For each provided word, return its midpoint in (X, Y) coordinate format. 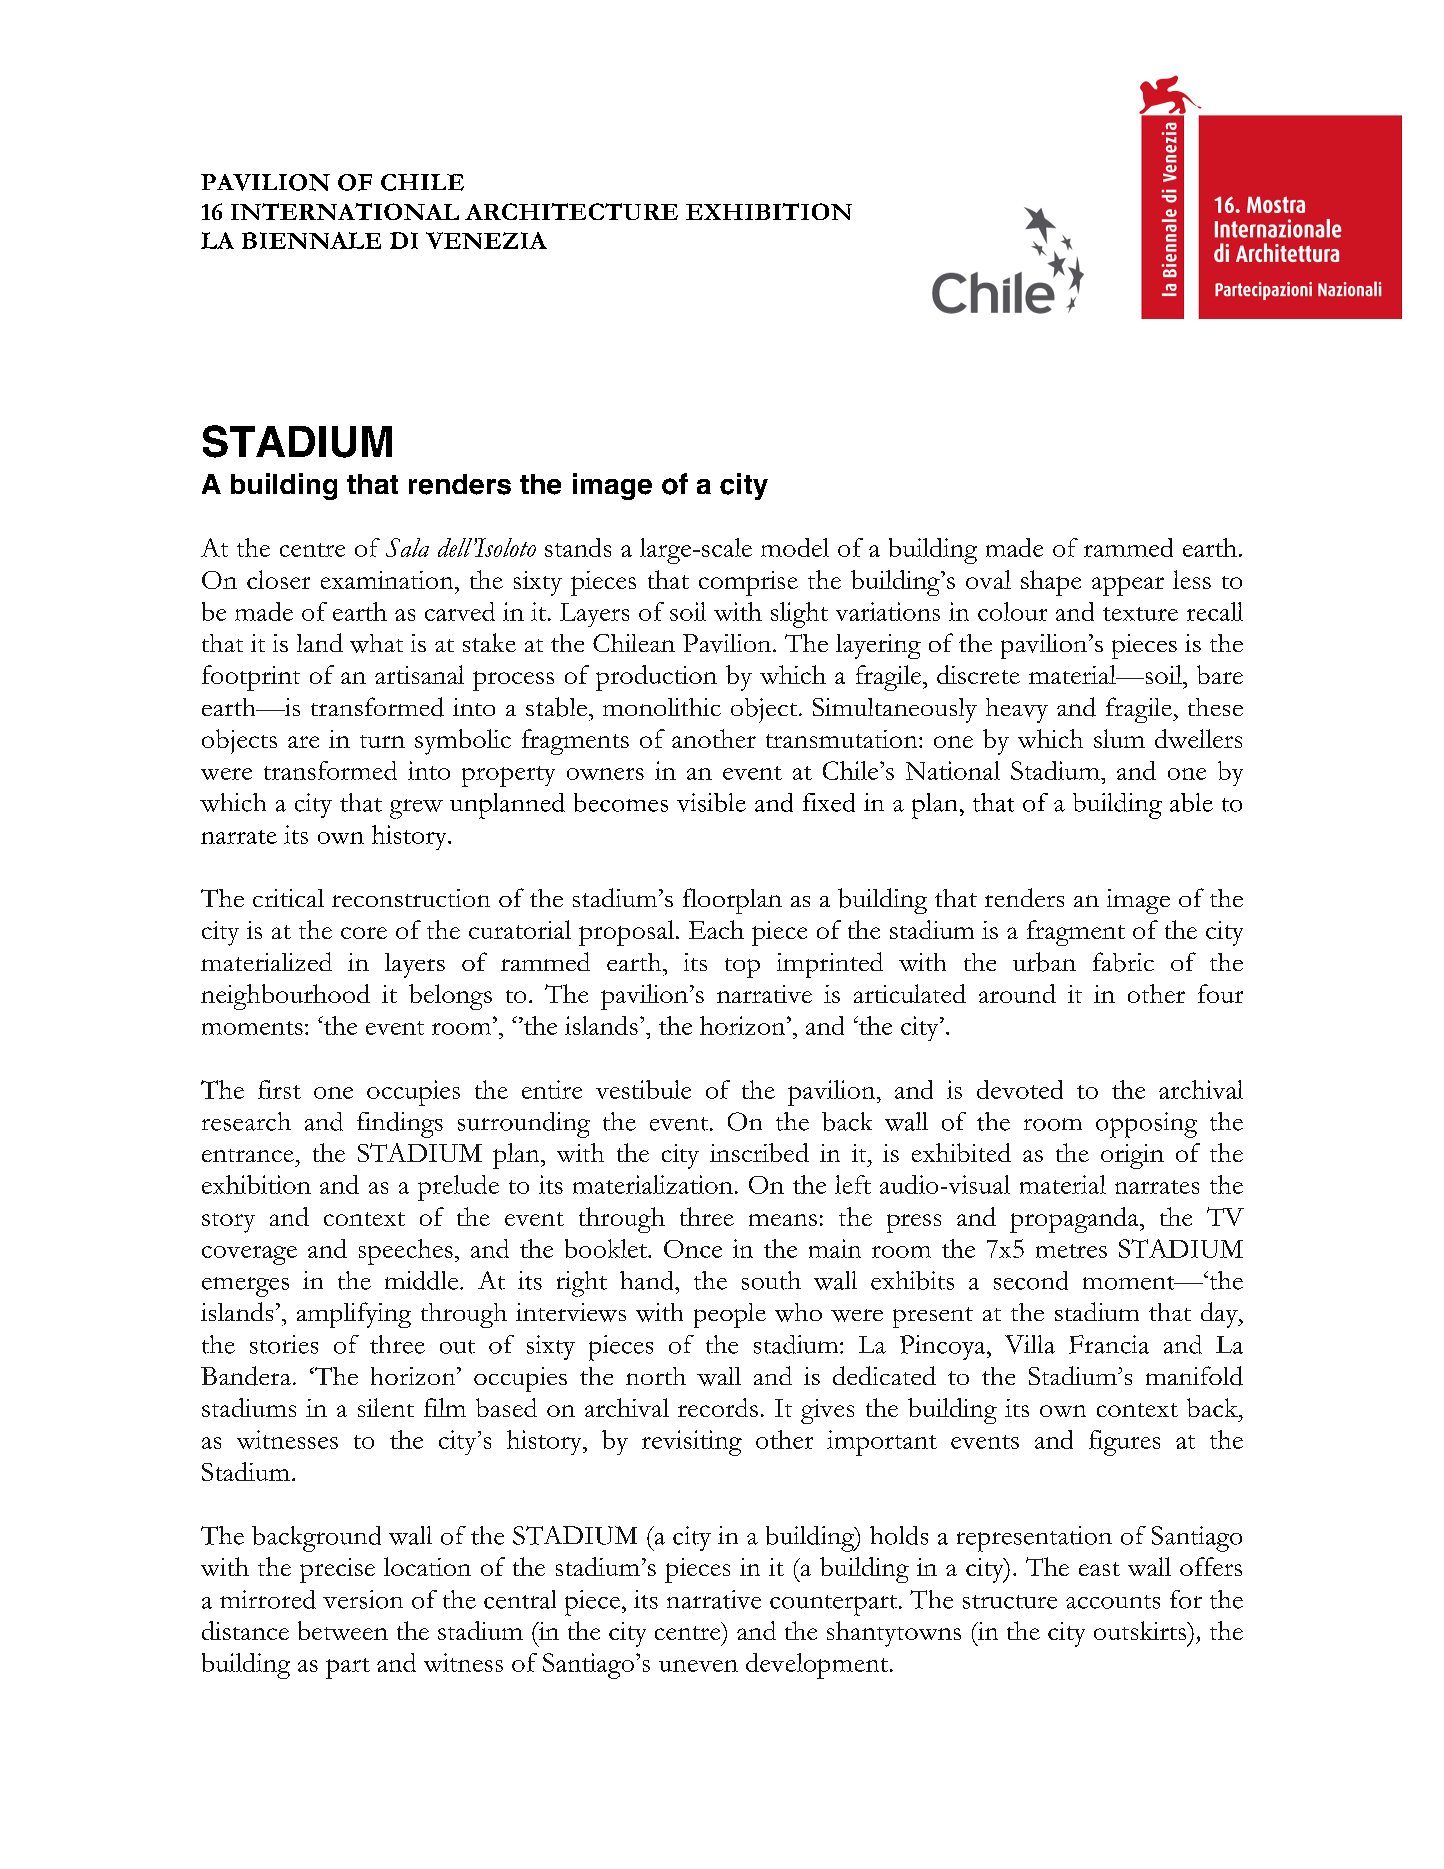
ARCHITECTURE (571, 211)
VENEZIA (486, 240)
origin (1132, 1156)
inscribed (759, 1152)
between (343, 1630)
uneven (698, 1666)
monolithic (662, 707)
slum (1119, 738)
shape (1051, 583)
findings (400, 1125)
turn (382, 741)
